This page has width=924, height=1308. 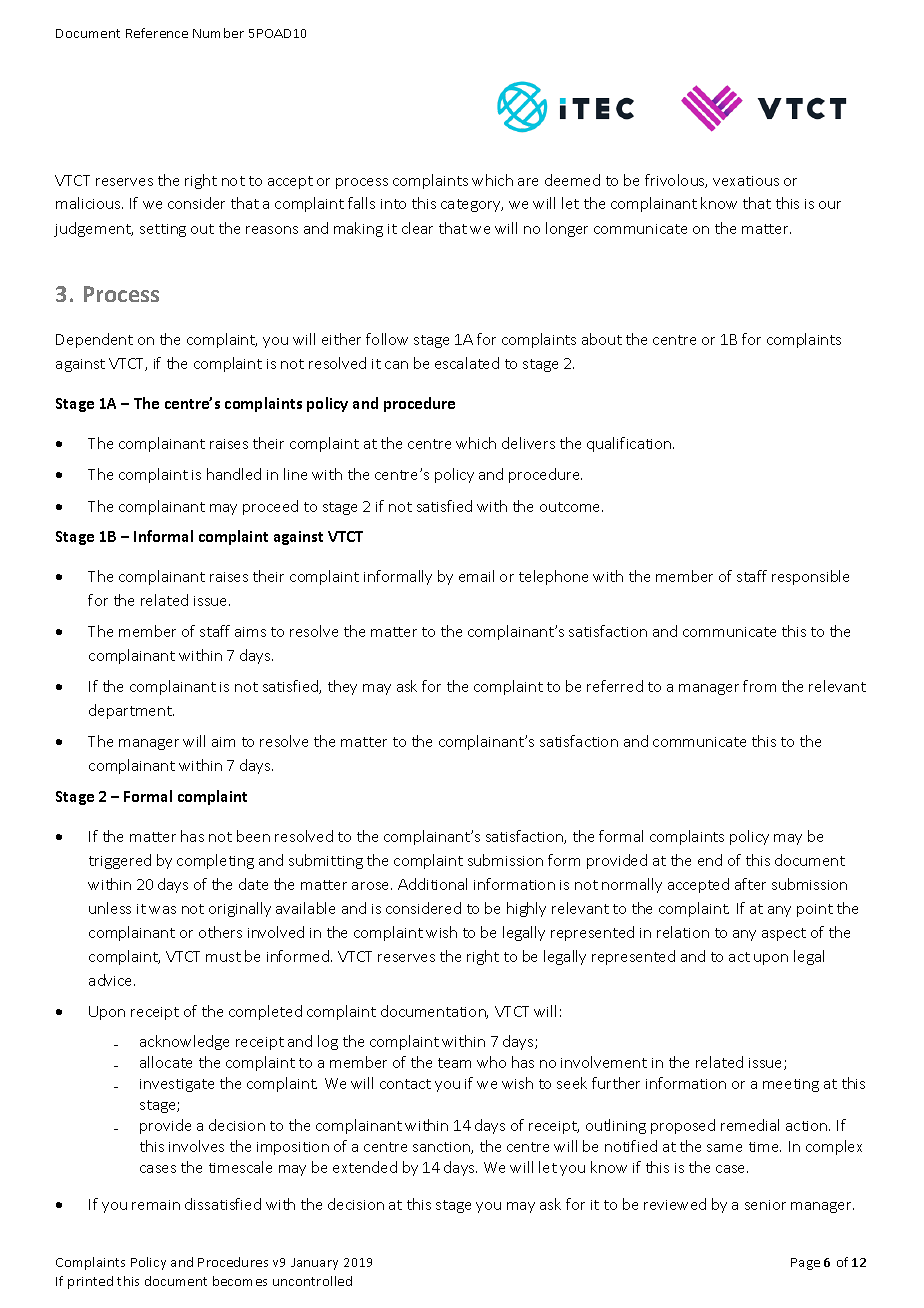 I want to click on senior, so click(x=765, y=1205).
